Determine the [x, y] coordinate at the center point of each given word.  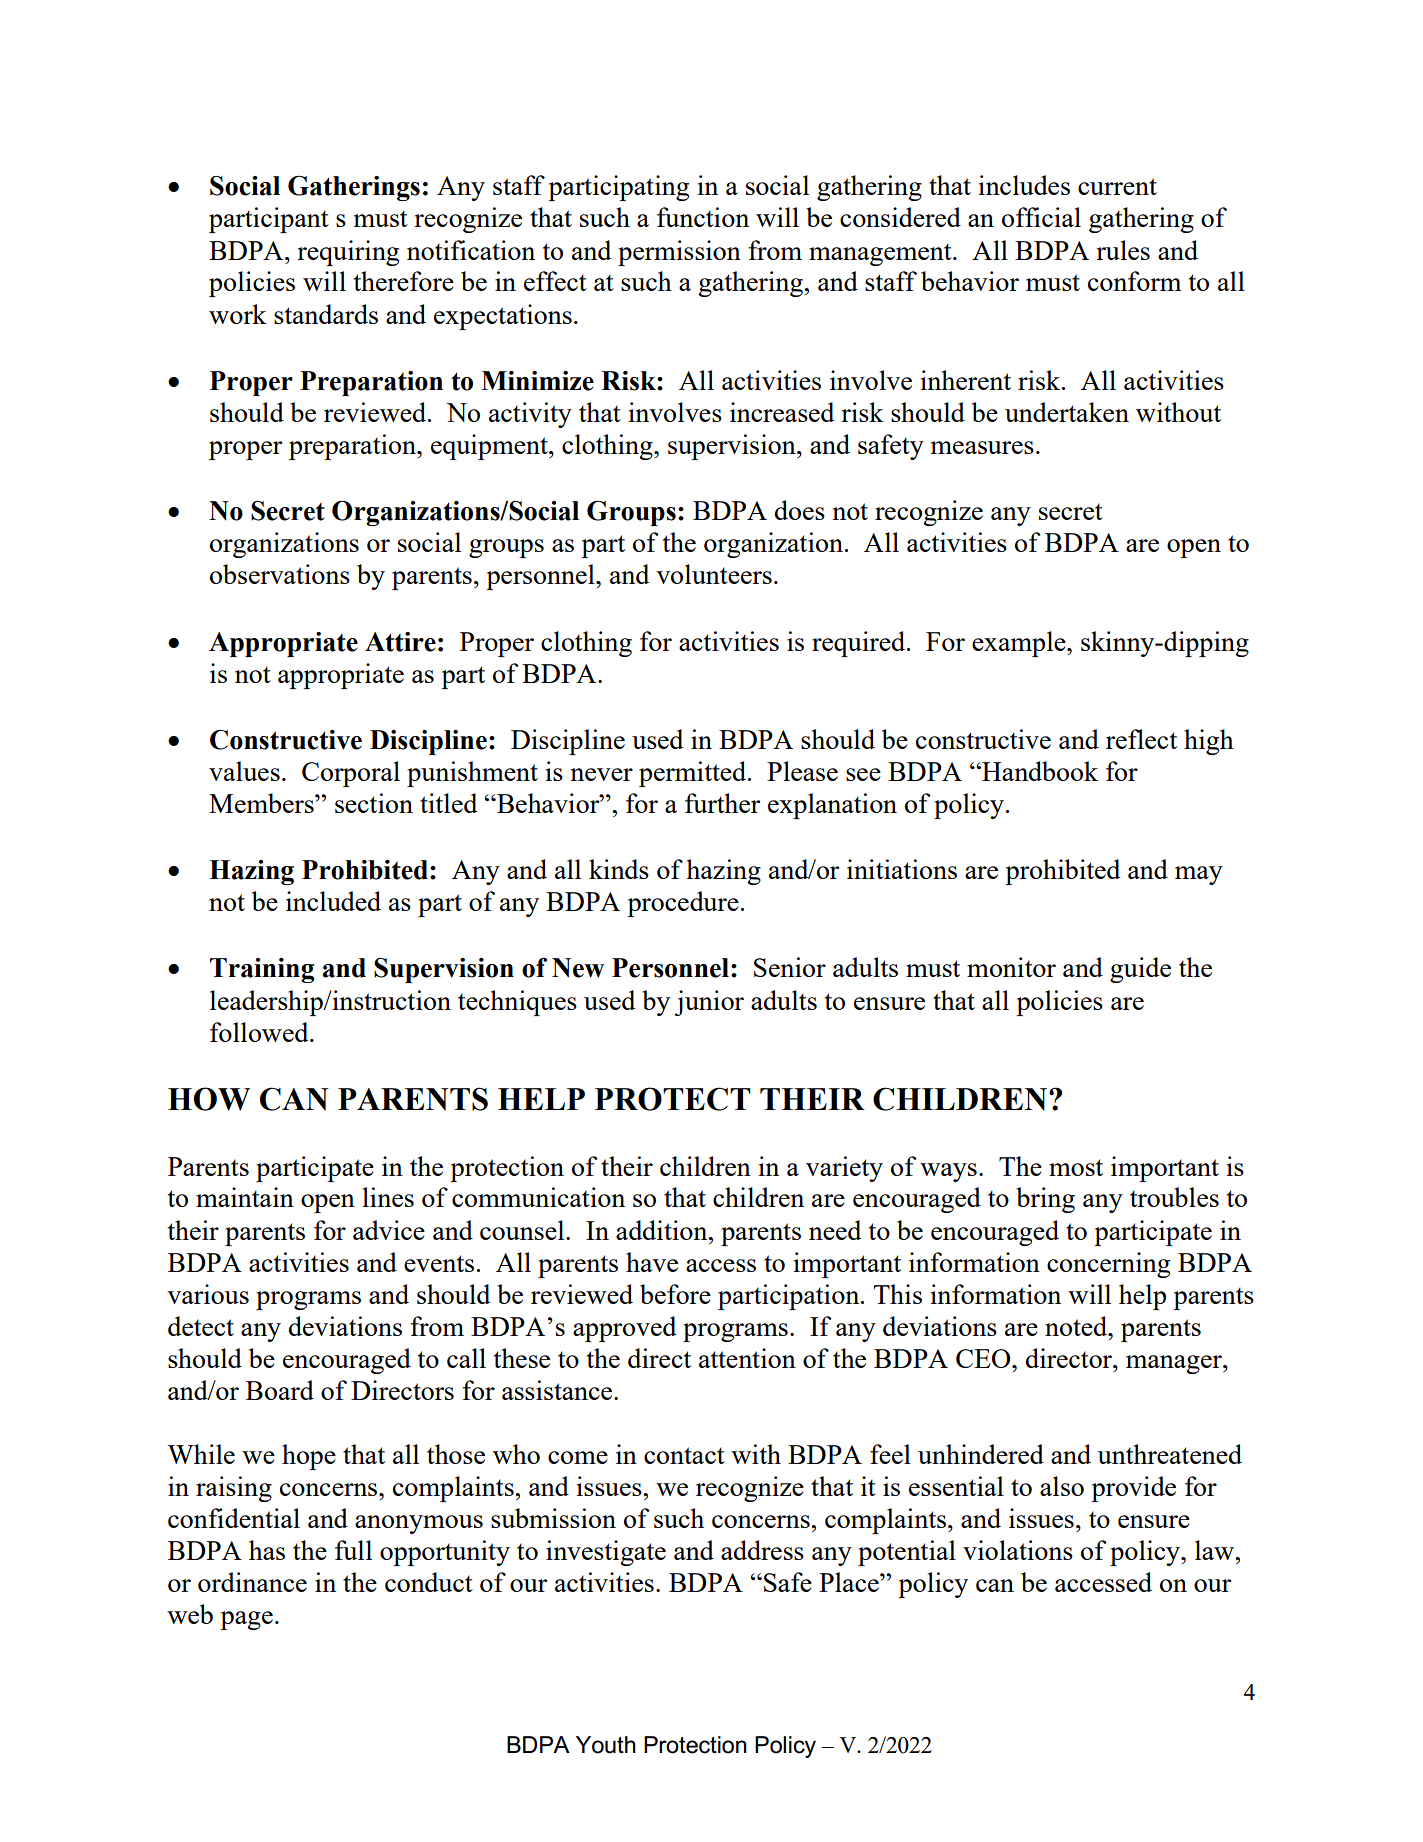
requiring [348, 253]
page [246, 1620]
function [703, 217]
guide [1140, 970]
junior [709, 1003]
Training [262, 970]
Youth [606, 1745]
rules [1123, 250]
